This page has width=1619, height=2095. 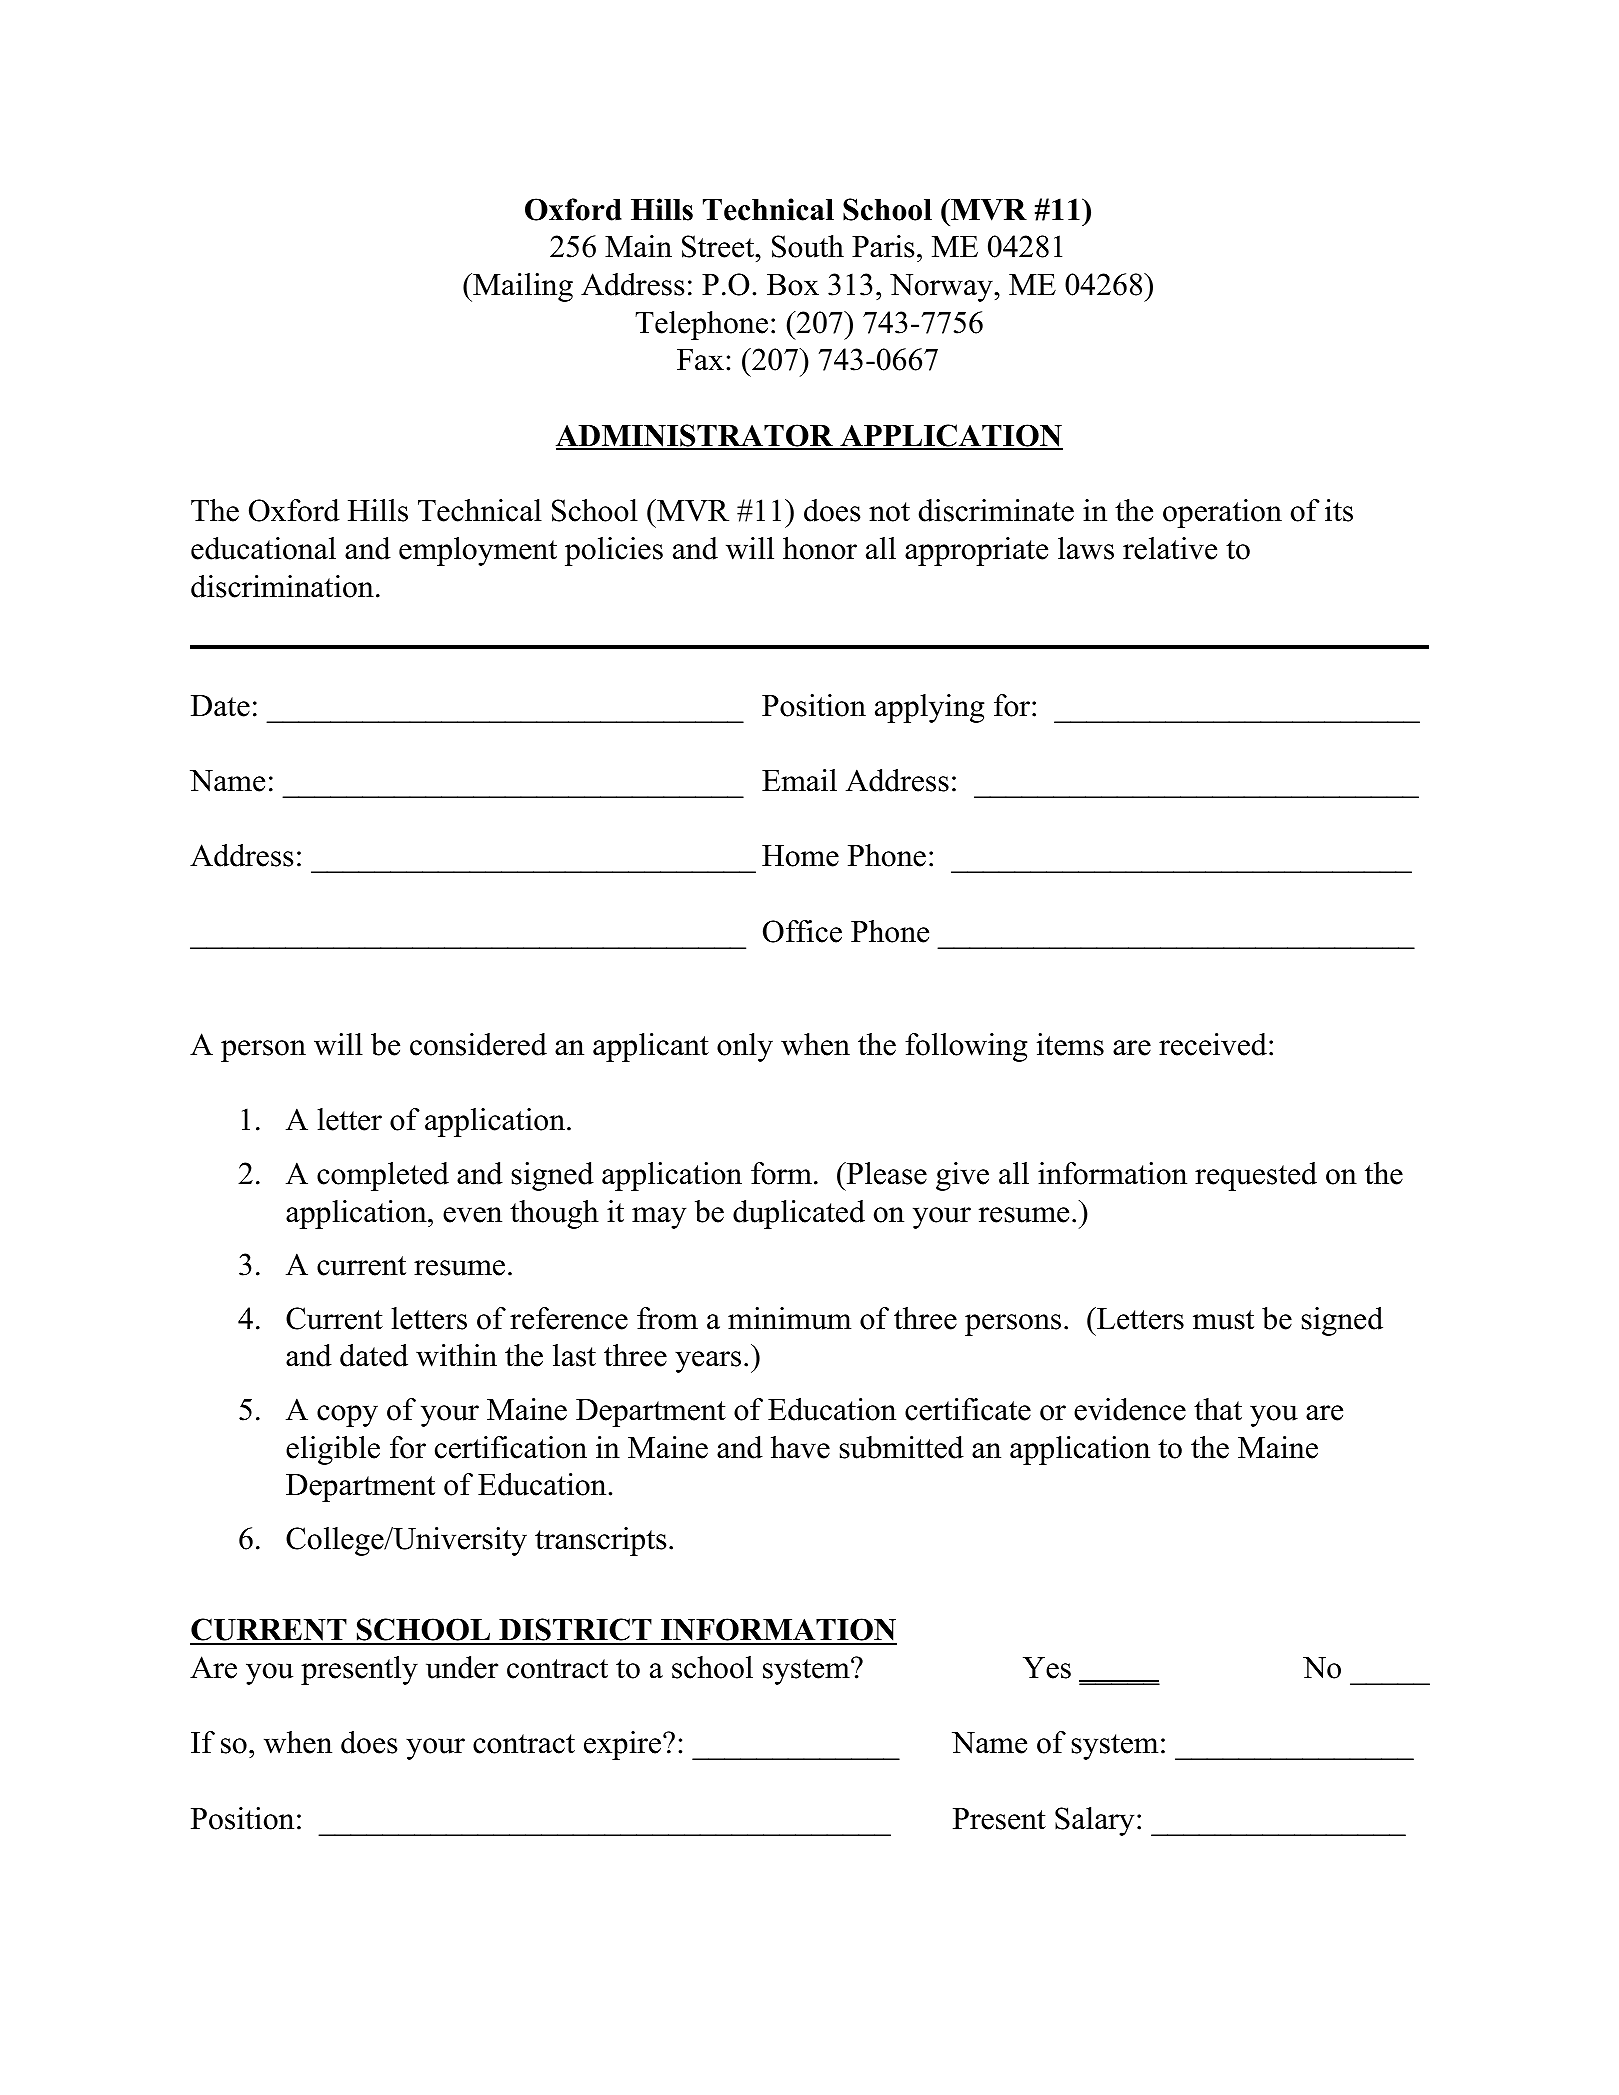 I want to click on Norway, so click(x=942, y=288).
